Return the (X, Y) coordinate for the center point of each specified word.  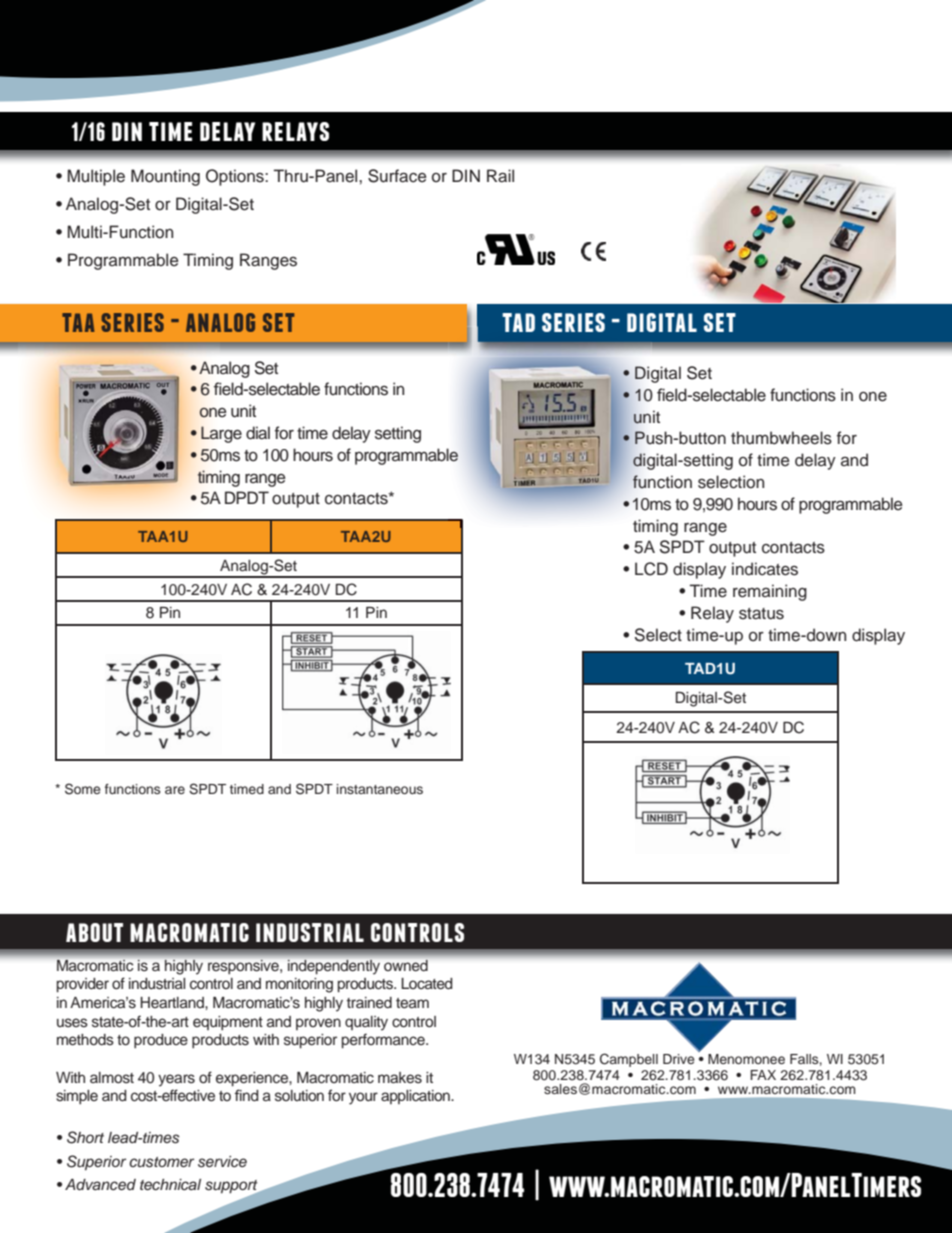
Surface (397, 176)
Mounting (165, 177)
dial (258, 433)
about (94, 932)
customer (161, 1162)
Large (221, 434)
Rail (500, 176)
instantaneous (380, 789)
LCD (651, 569)
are (175, 790)
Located (427, 984)
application (416, 1097)
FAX (763, 1075)
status (761, 614)
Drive (679, 1059)
